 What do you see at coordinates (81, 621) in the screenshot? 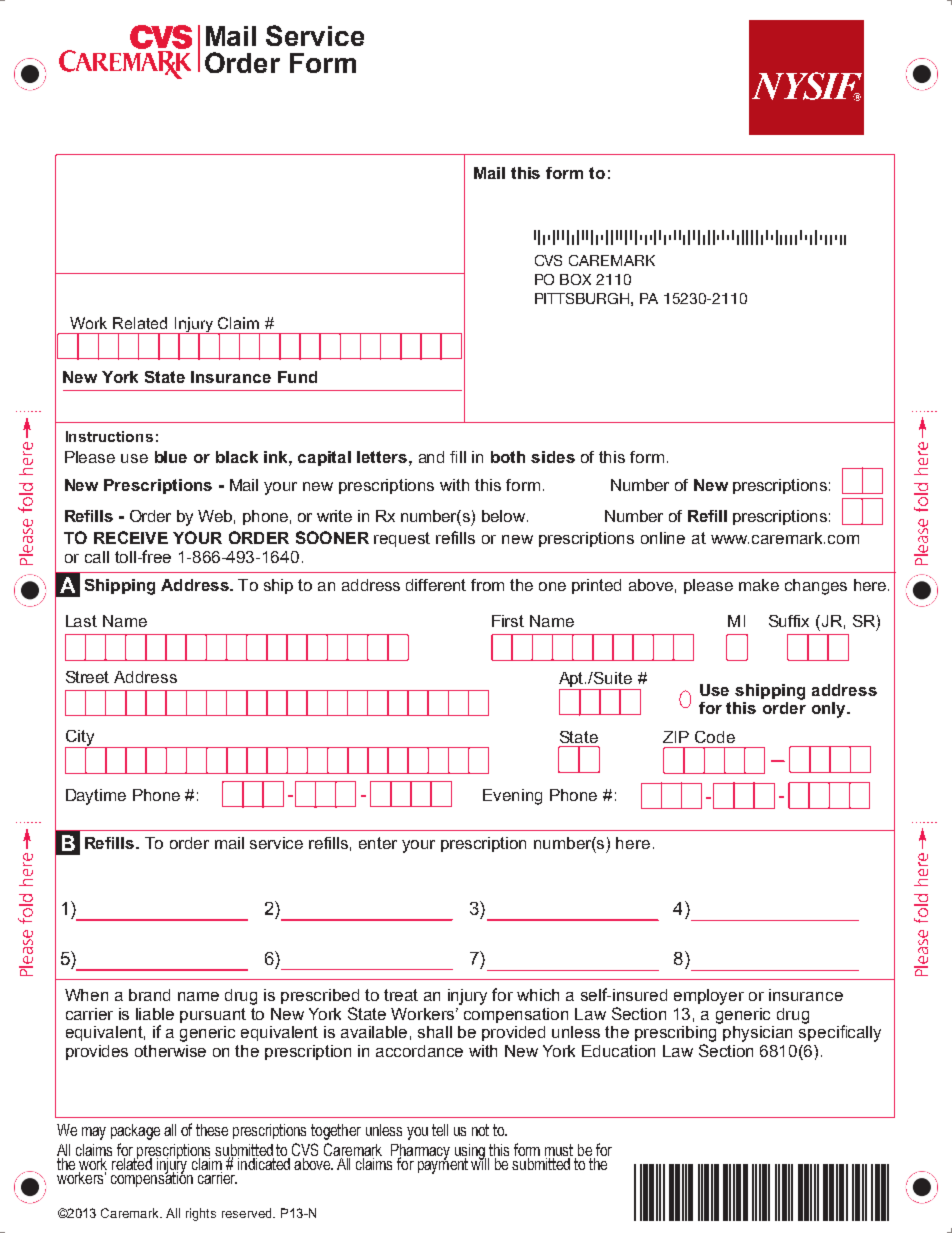
I see `Last` at bounding box center [81, 621].
